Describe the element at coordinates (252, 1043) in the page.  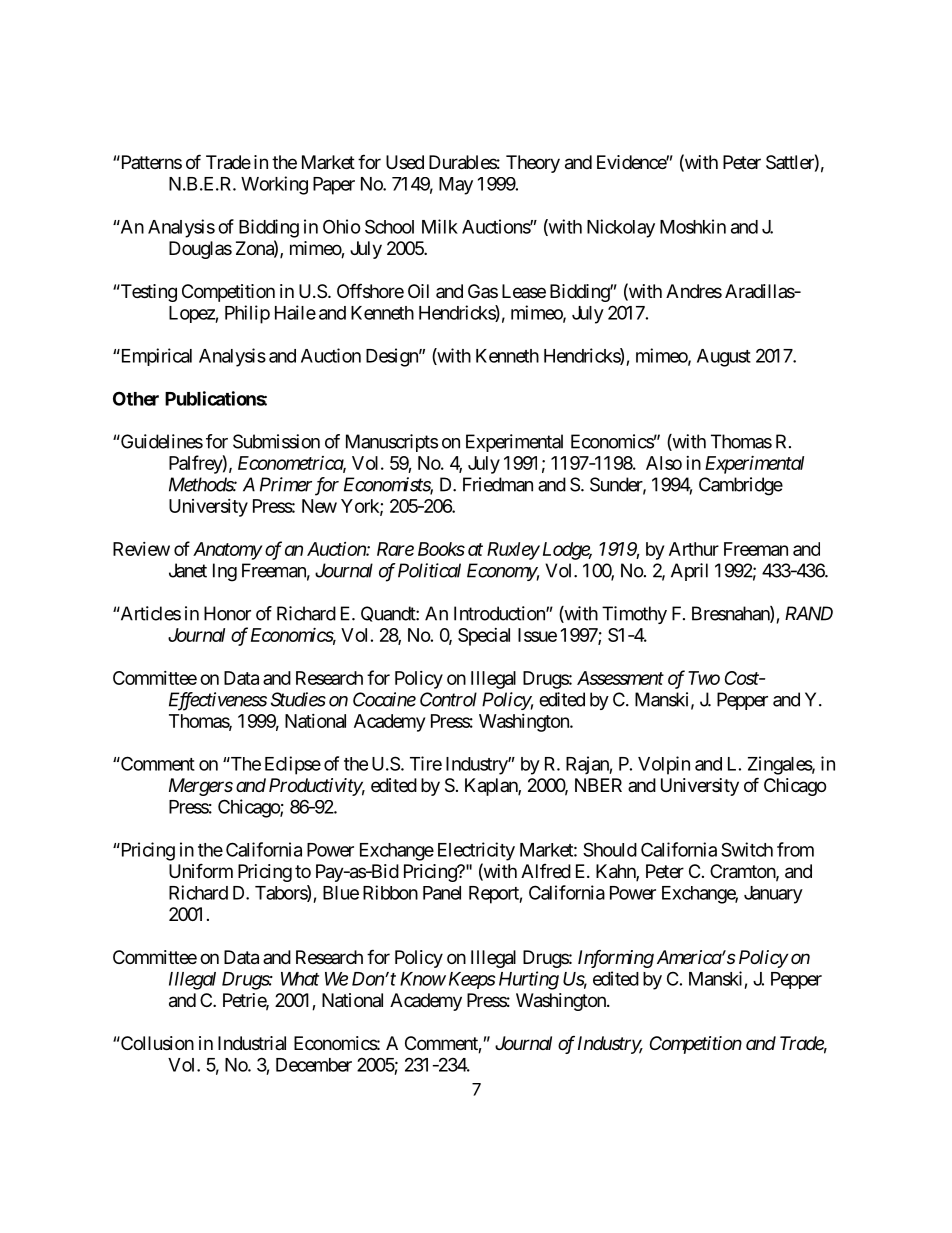
I see `Industrial` at that location.
